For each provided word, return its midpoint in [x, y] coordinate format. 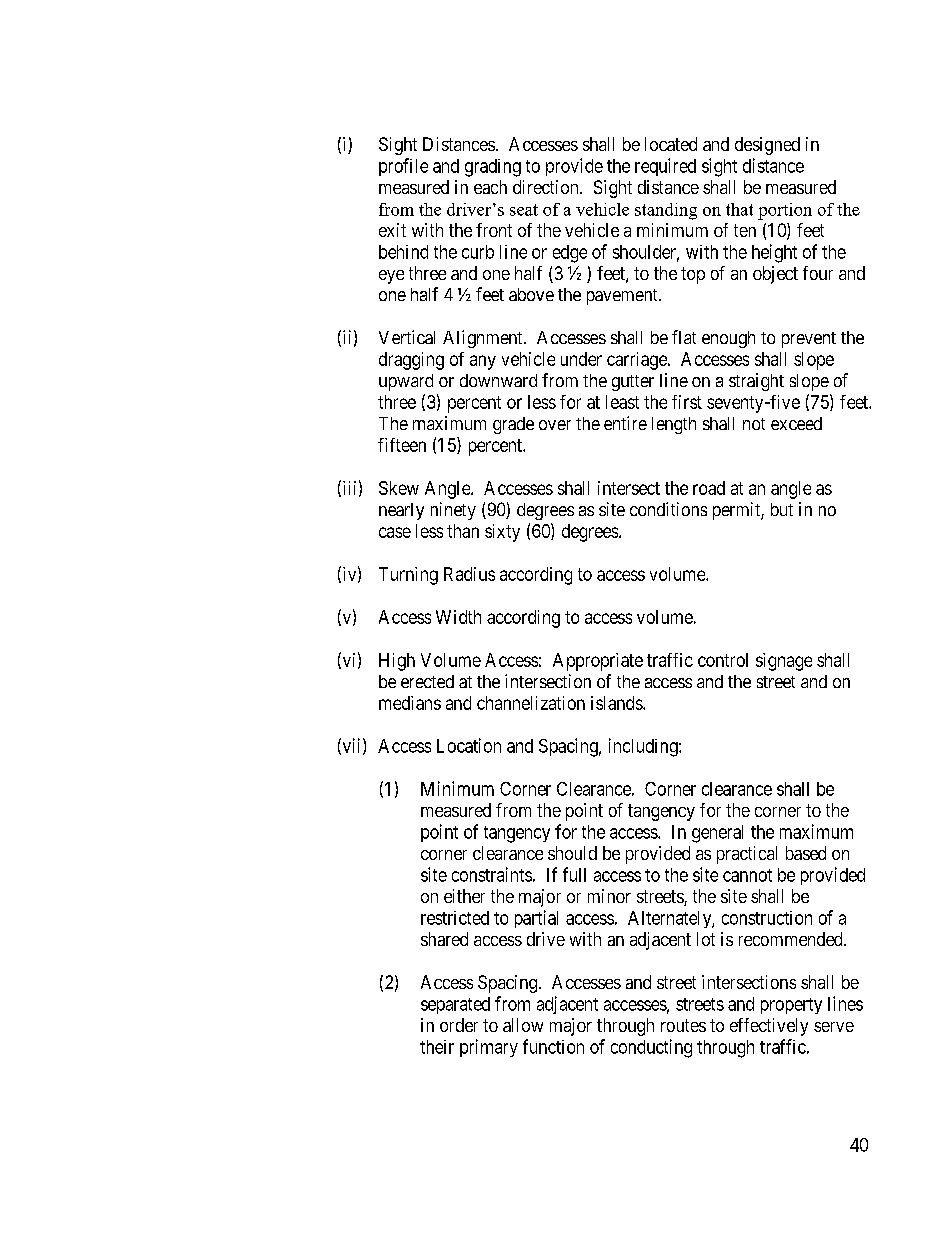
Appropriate [598, 662]
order [459, 1025]
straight [756, 382]
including [644, 747]
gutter [633, 383]
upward [406, 382]
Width [458, 617]
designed [767, 146]
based [806, 853]
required [665, 167]
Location [469, 745]
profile [403, 167]
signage [784, 662]
